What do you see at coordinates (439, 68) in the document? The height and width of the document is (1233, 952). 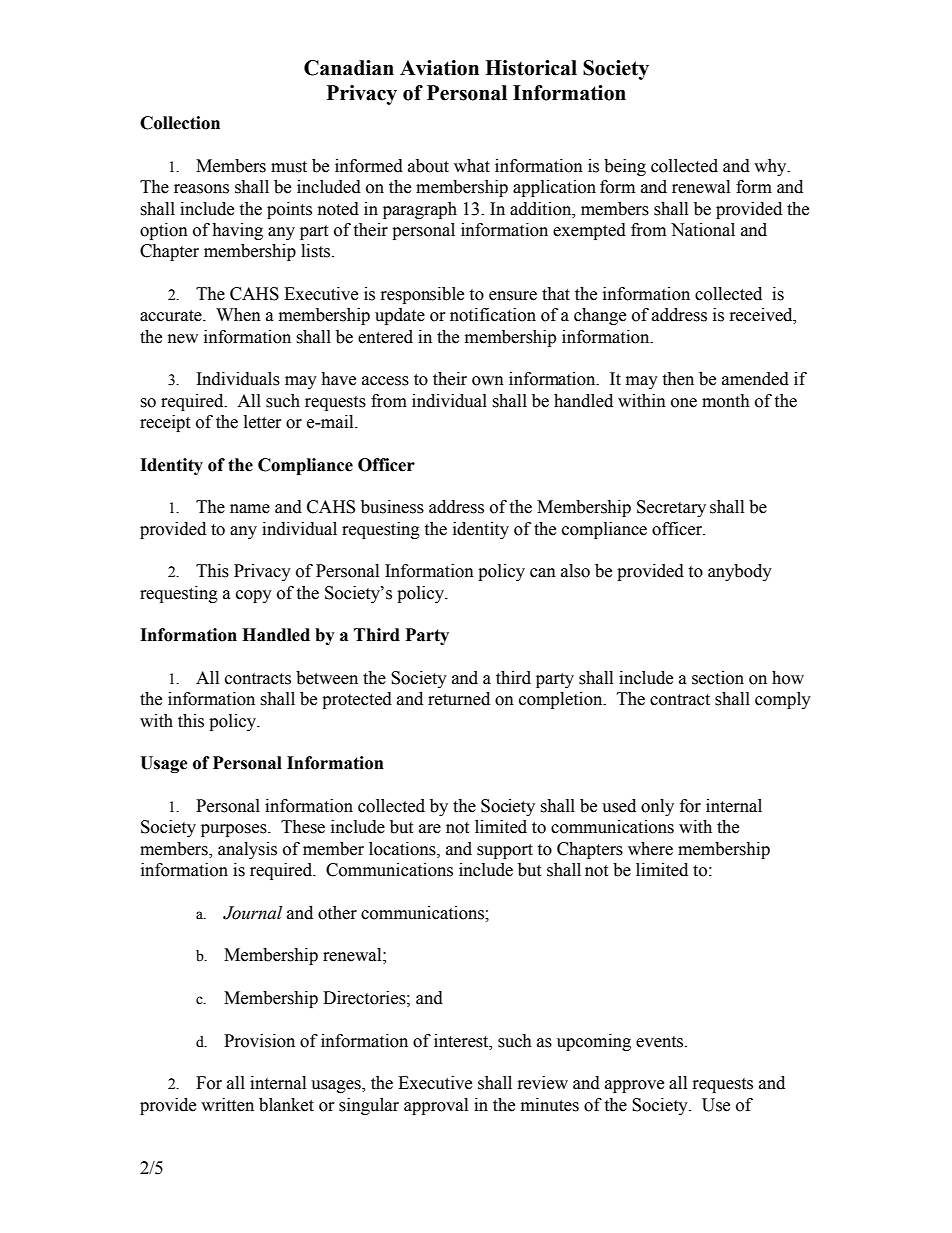 I see `Aviation` at bounding box center [439, 68].
